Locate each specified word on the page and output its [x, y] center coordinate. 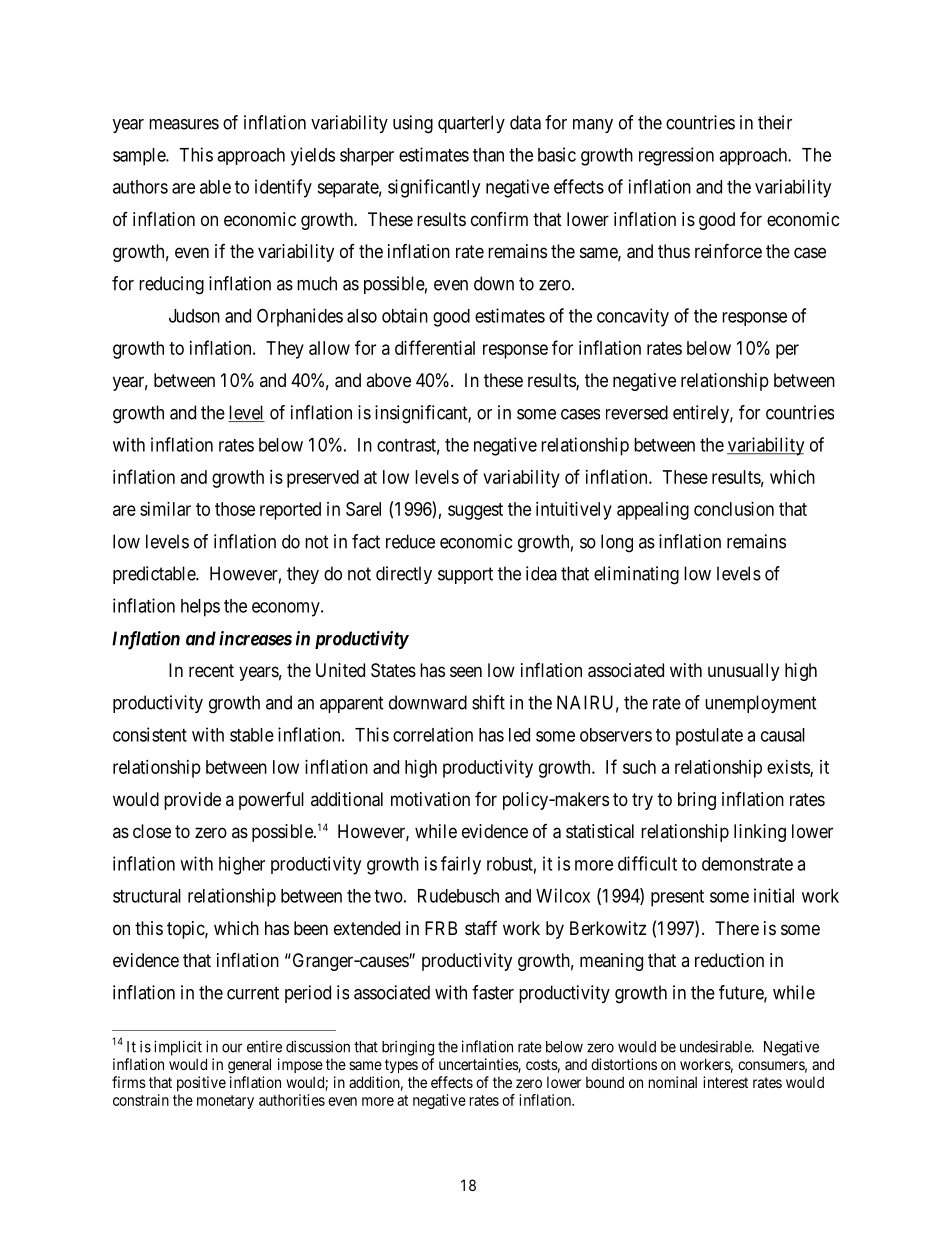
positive [201, 1083]
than [488, 155]
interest [725, 1082]
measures [184, 124]
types [401, 1066]
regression [676, 156]
